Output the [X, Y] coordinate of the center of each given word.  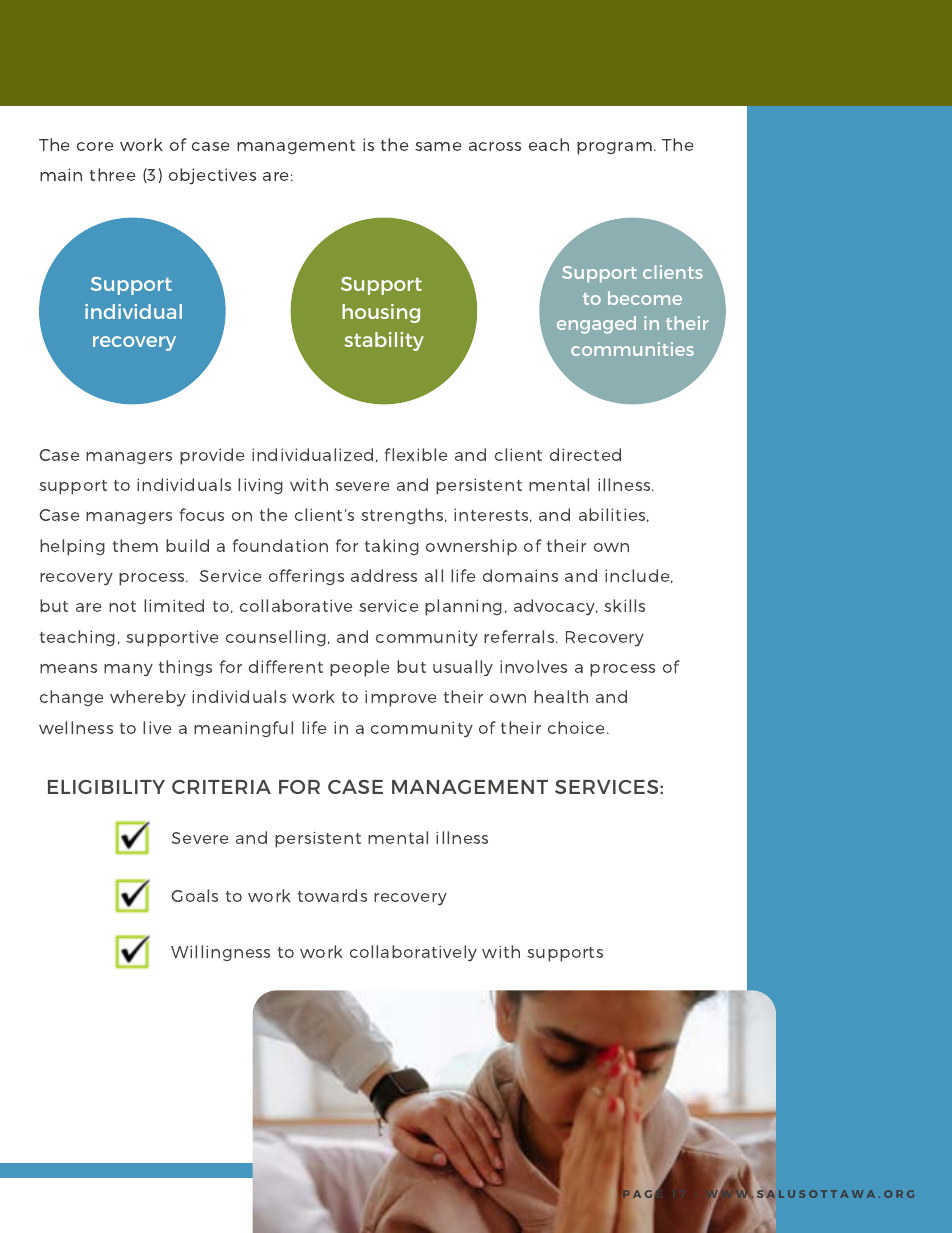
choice [578, 727]
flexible [416, 454]
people [360, 668]
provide [212, 456]
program [614, 148]
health [561, 696]
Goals [195, 895]
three [113, 174]
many [128, 670]
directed [585, 454]
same [438, 146]
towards [332, 895]
